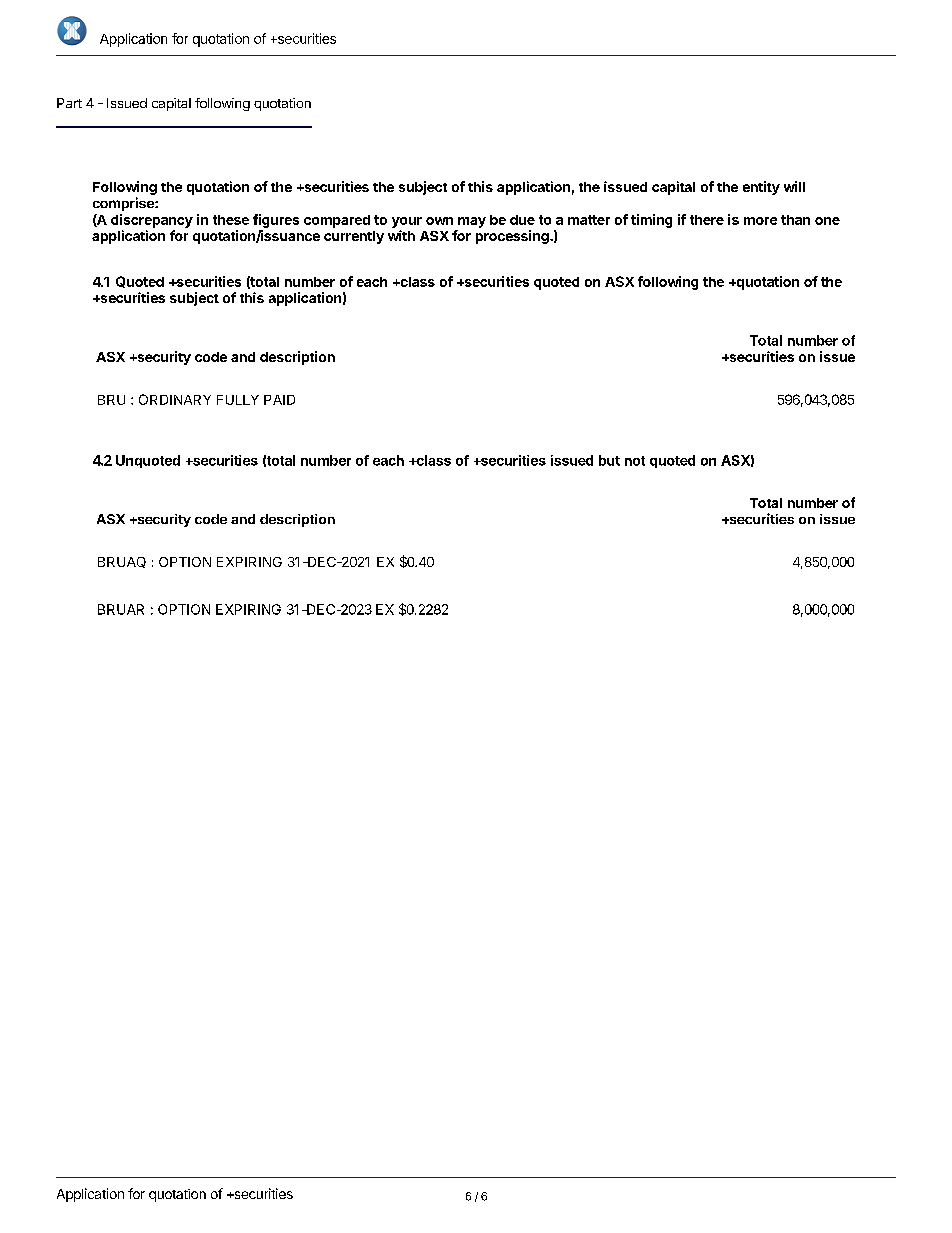 The image size is (952, 1233). What do you see at coordinates (760, 221) in the screenshot?
I see `more` at bounding box center [760, 221].
